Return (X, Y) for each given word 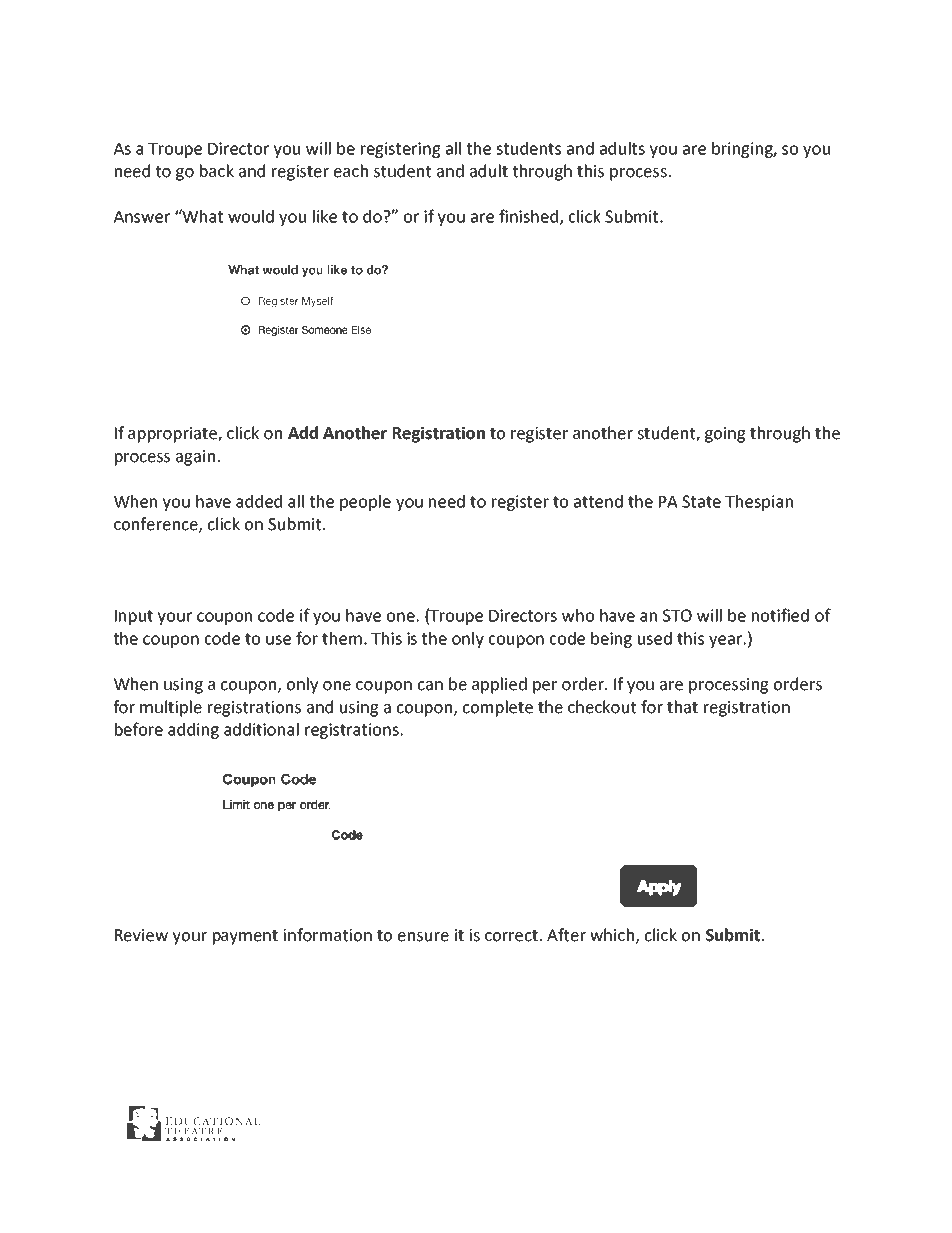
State (701, 501)
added (259, 501)
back (217, 171)
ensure (423, 937)
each (351, 171)
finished (530, 217)
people (365, 503)
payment (245, 937)
